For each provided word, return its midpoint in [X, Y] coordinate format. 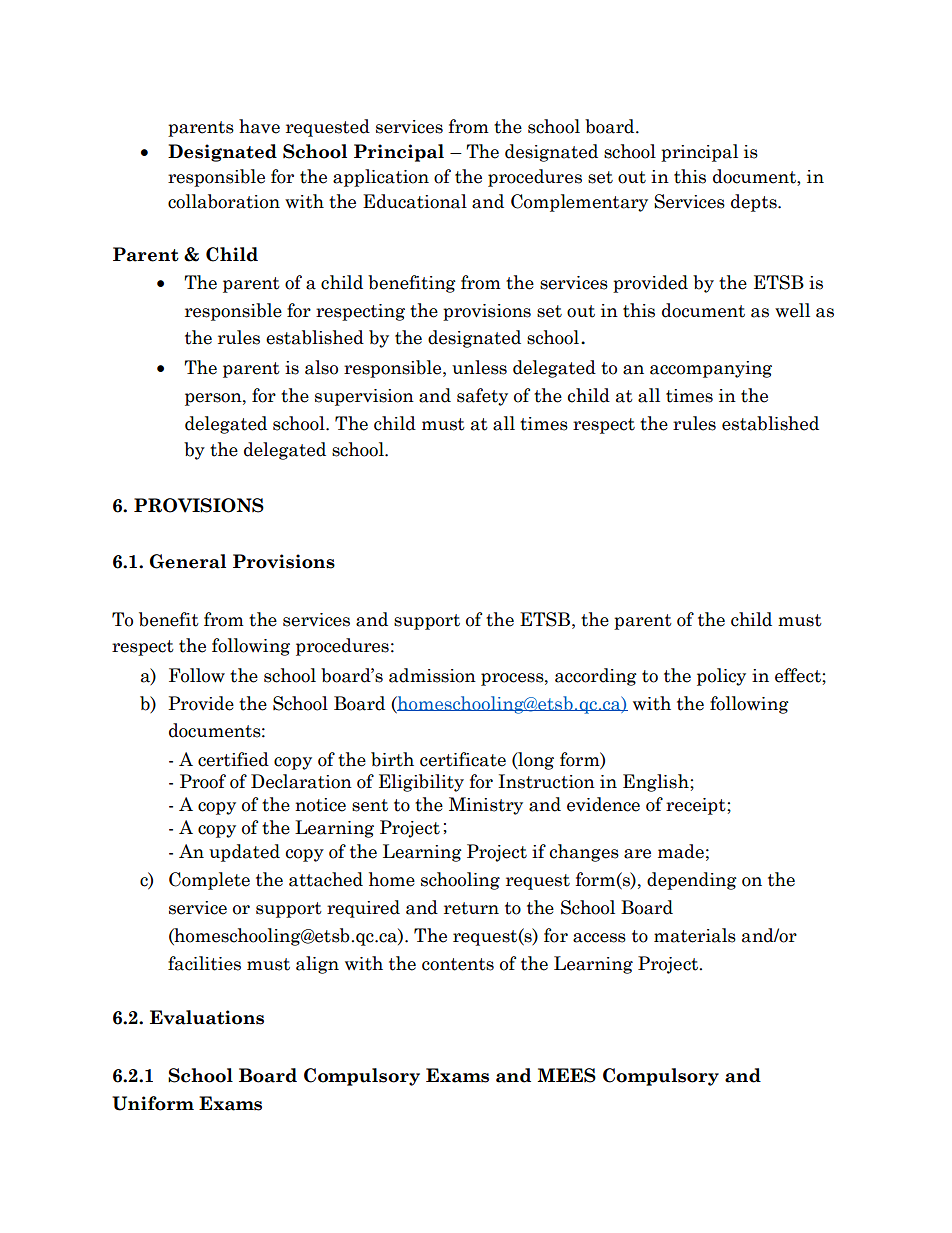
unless [479, 367]
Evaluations [207, 1017]
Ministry [486, 806]
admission [432, 675]
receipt [697, 806]
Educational [415, 201]
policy [721, 677]
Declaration [301, 781]
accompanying [711, 369]
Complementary [579, 203]
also [321, 367]
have [259, 126]
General [188, 561]
